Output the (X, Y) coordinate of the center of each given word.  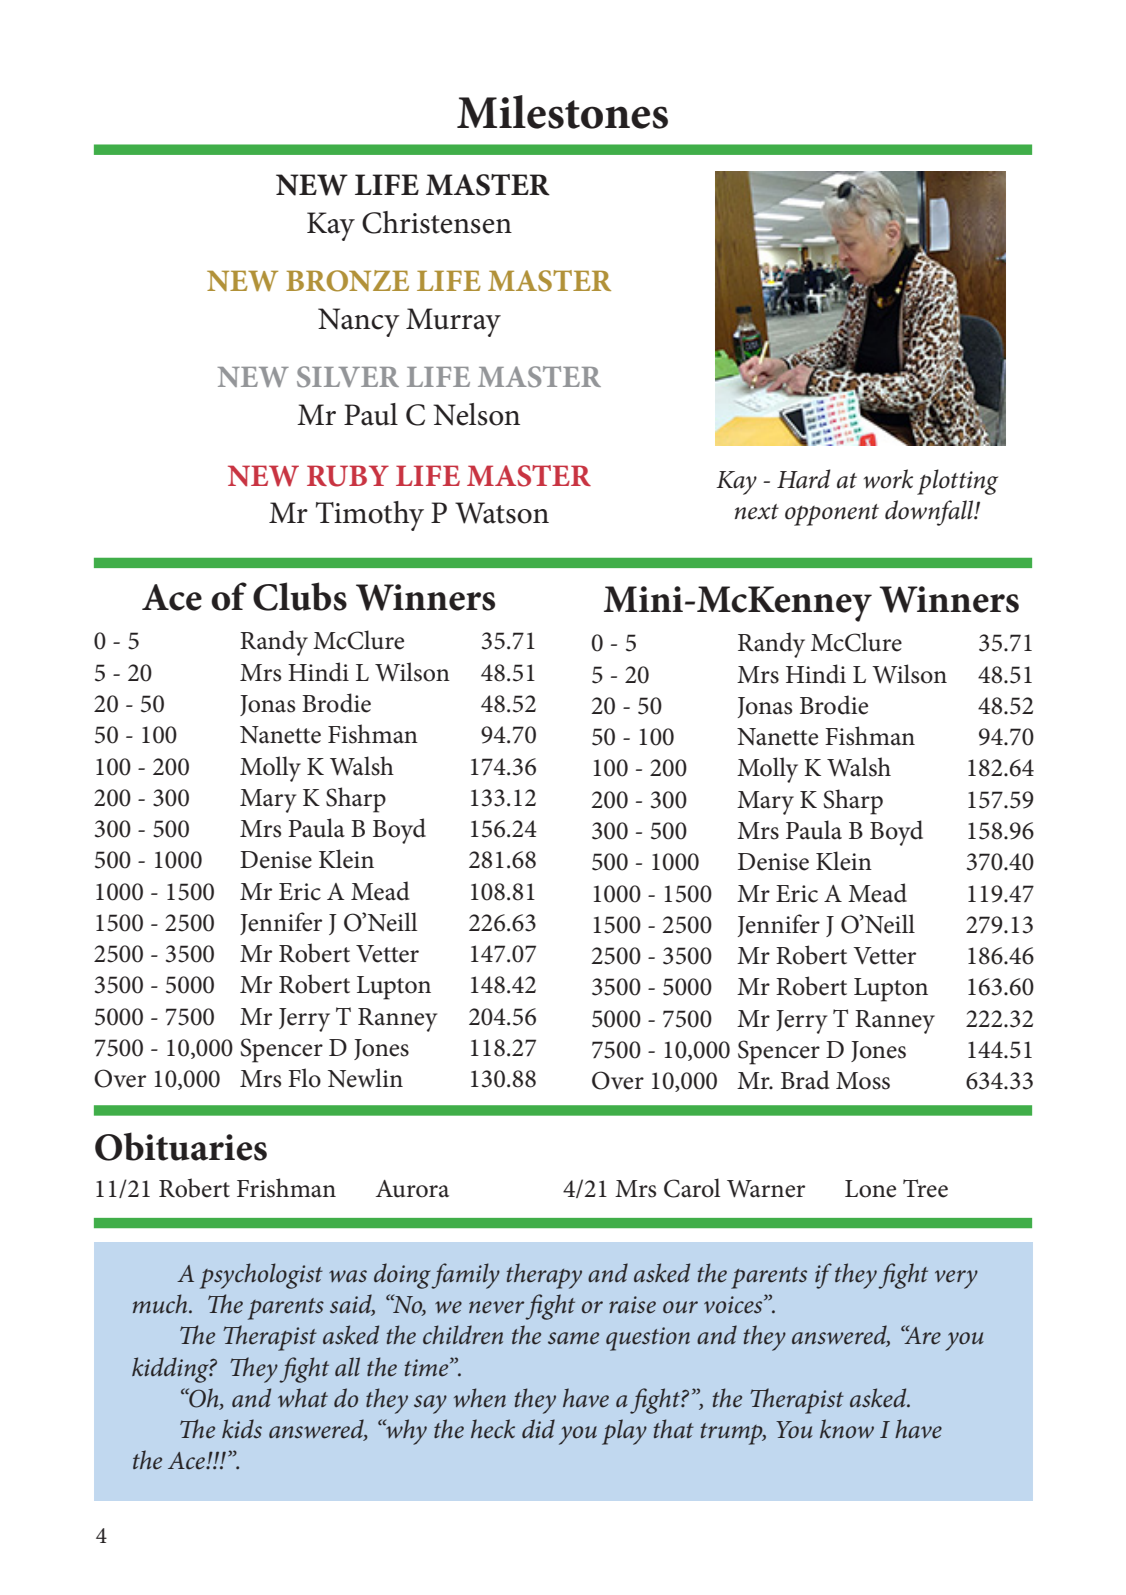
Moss (863, 1081)
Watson (502, 513)
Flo (304, 1078)
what (303, 1397)
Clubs (300, 596)
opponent (832, 515)
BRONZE (347, 281)
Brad (805, 1080)
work (888, 479)
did (538, 1428)
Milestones (562, 112)
